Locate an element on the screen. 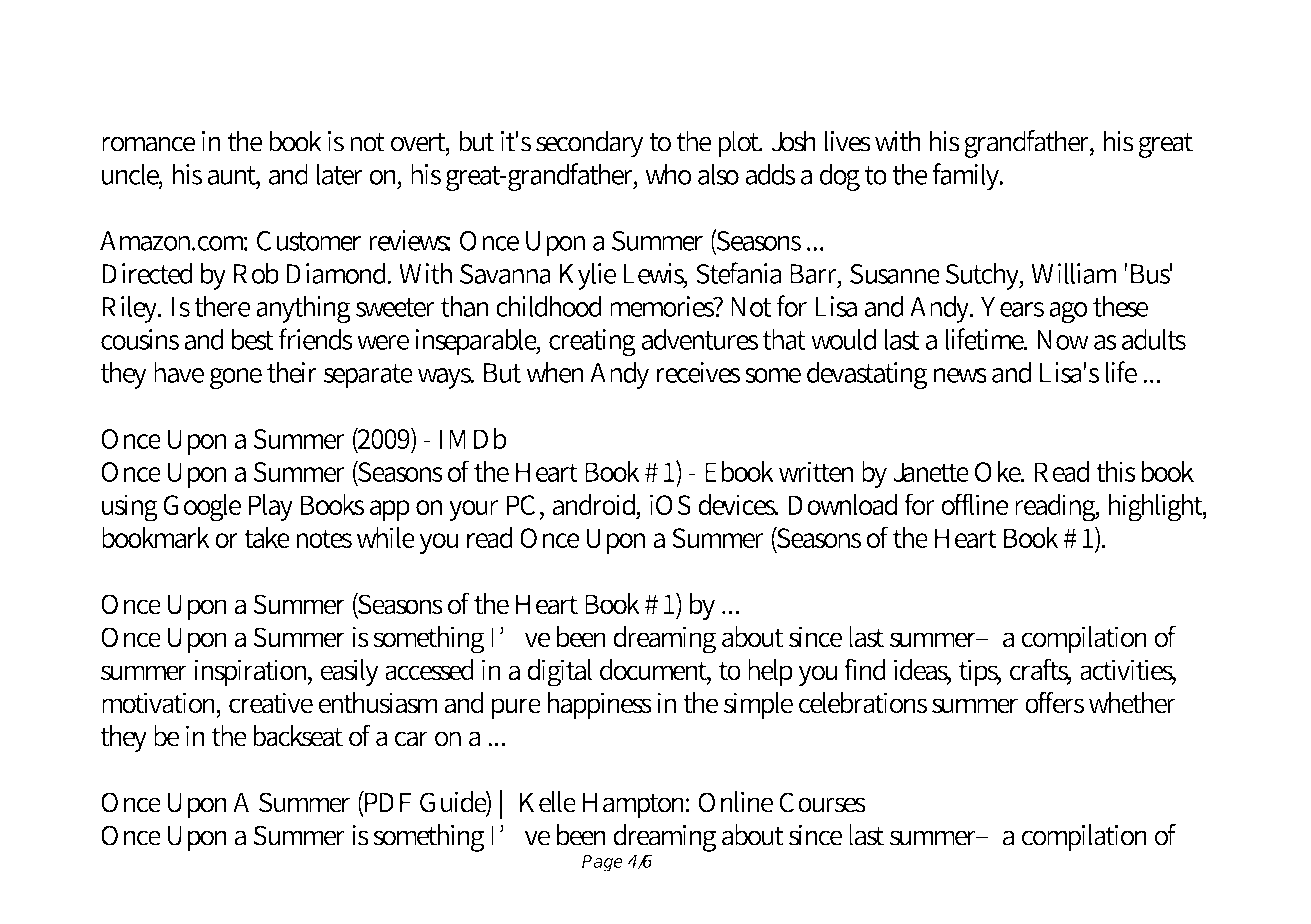  Kylie is located at coordinates (587, 276).
